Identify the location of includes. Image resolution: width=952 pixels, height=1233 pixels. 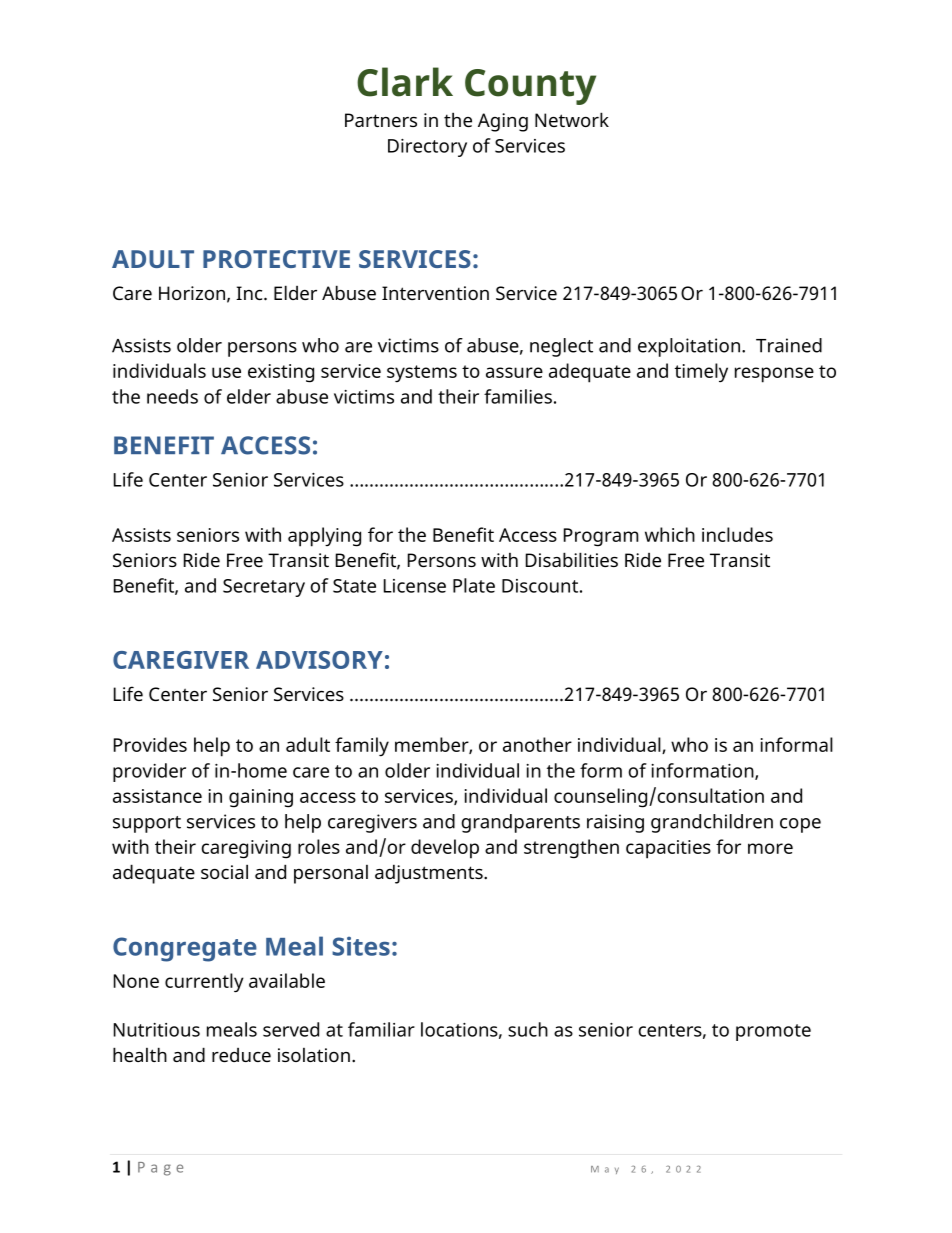
(737, 534).
